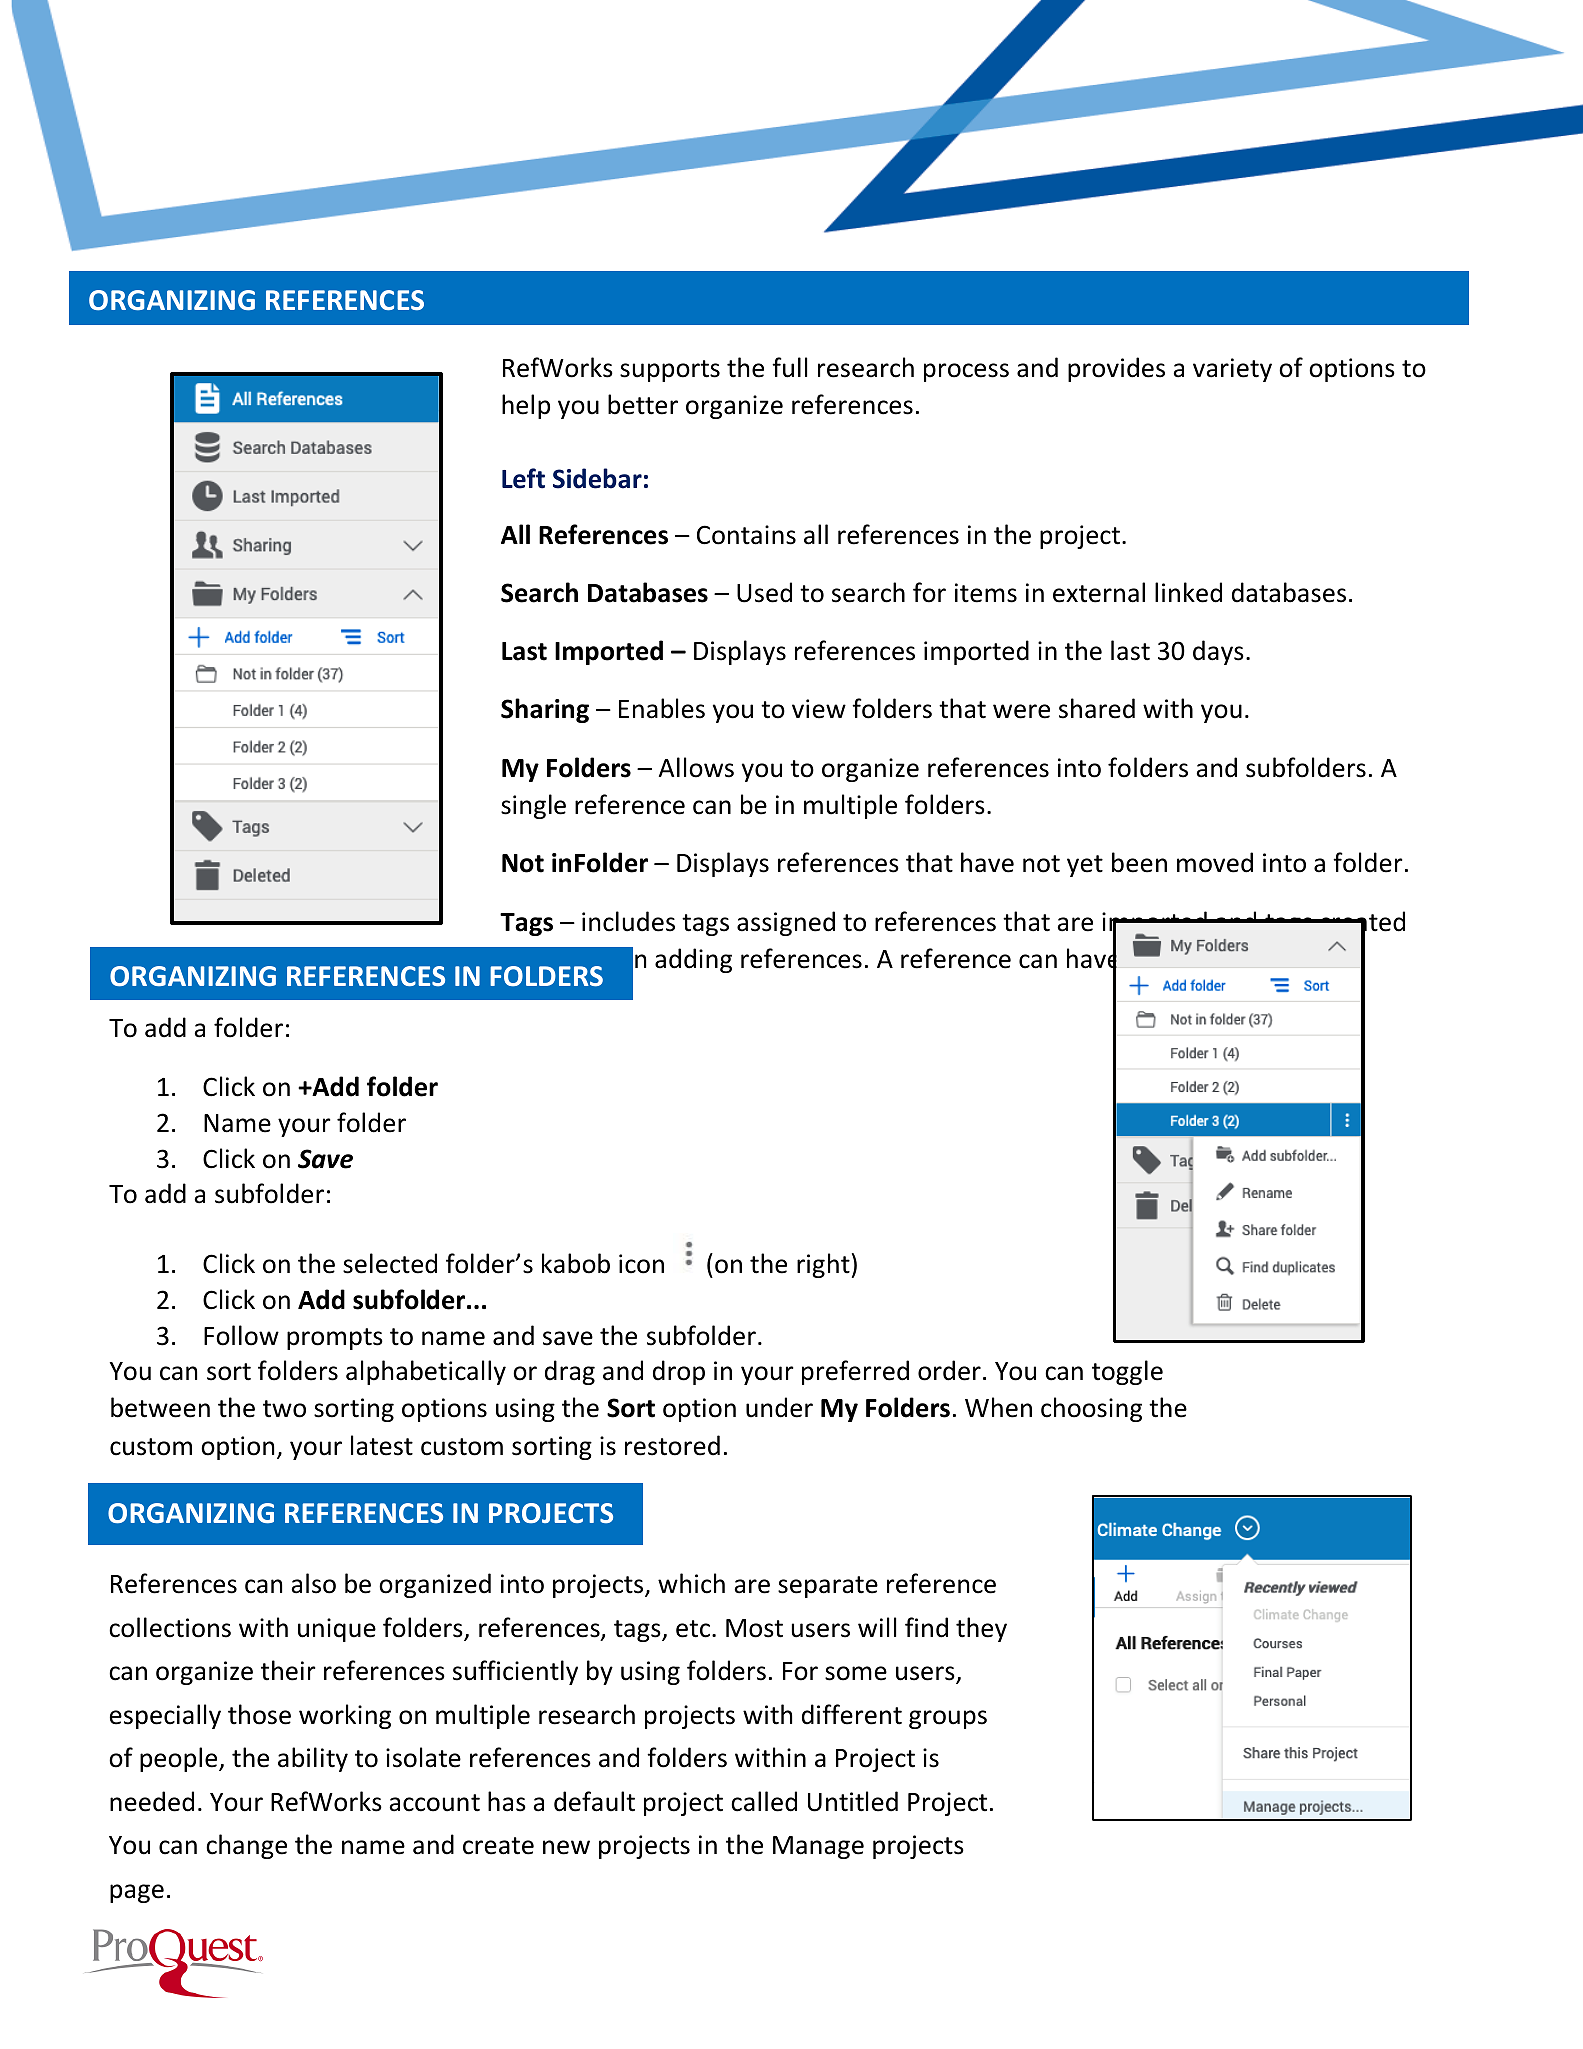 Image resolution: width=1583 pixels, height=2049 pixels. Describe the element at coordinates (526, 406) in the screenshot. I see `help` at that location.
